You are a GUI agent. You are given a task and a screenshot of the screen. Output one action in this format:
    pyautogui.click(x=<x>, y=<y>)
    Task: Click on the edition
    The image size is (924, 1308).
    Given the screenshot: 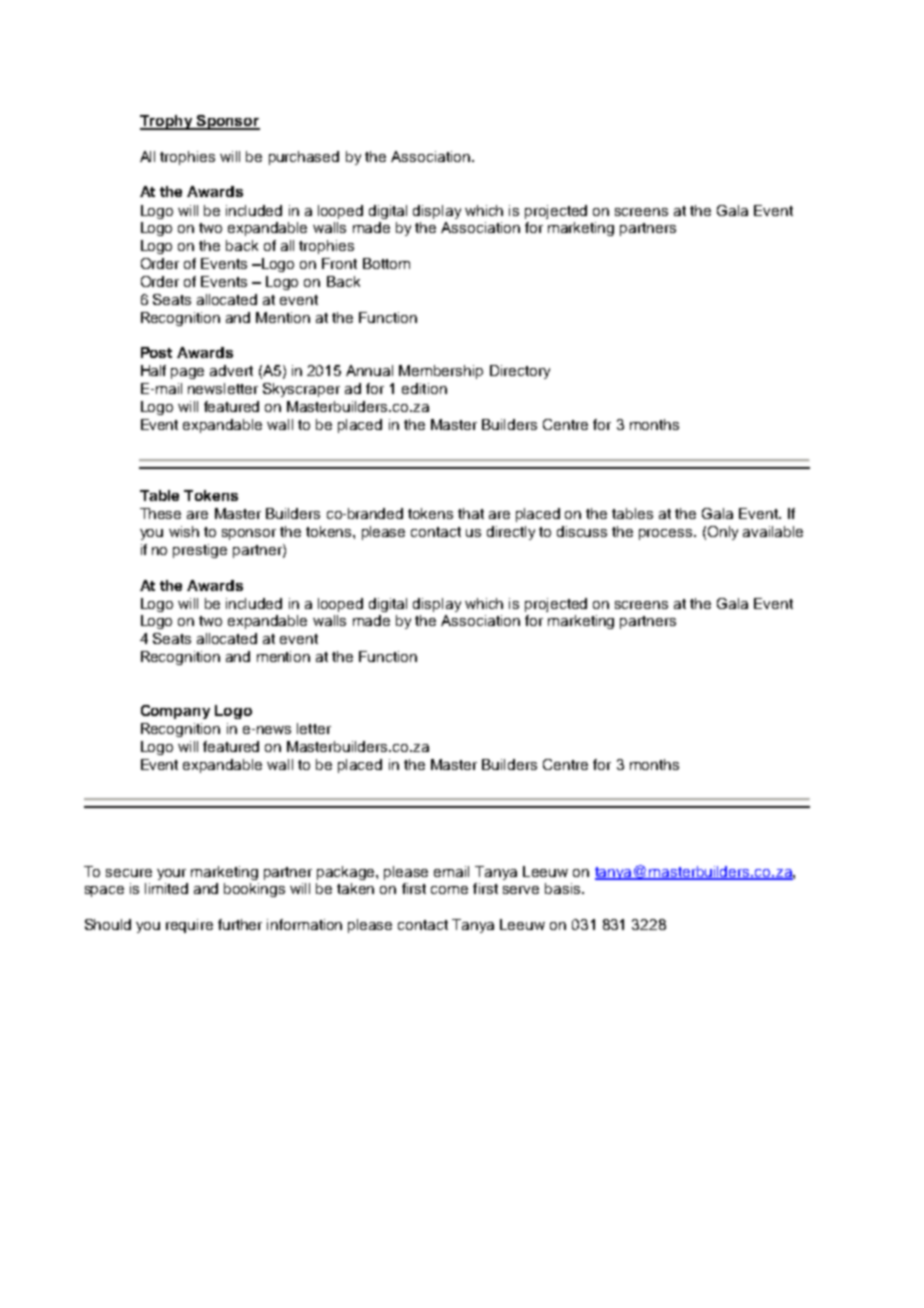 What is the action you would take?
    pyautogui.click(x=424, y=388)
